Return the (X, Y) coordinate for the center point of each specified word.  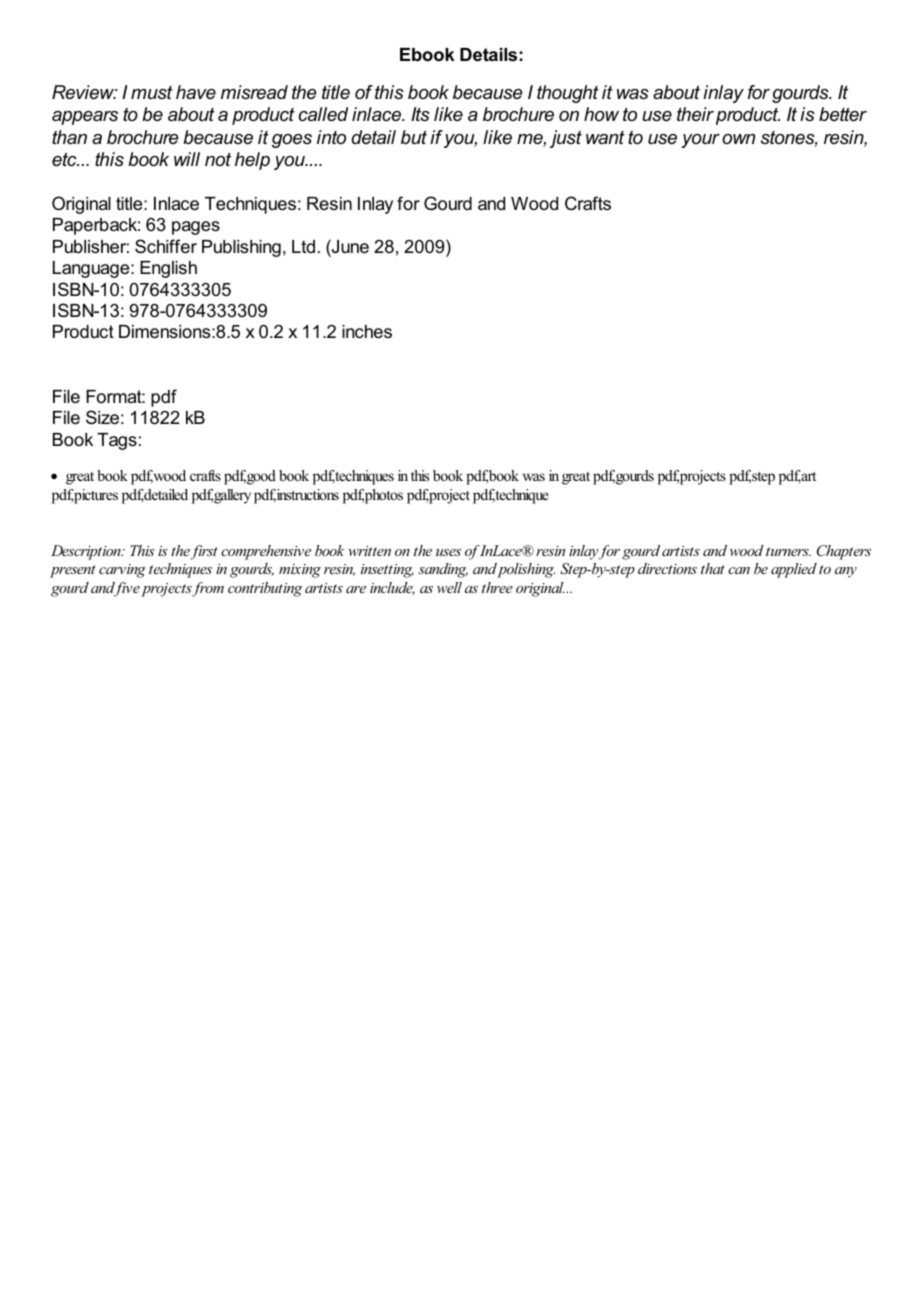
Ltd (303, 246)
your (700, 141)
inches (367, 332)
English (168, 269)
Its (420, 114)
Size (102, 417)
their (695, 114)
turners (788, 551)
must (152, 92)
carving (122, 571)
